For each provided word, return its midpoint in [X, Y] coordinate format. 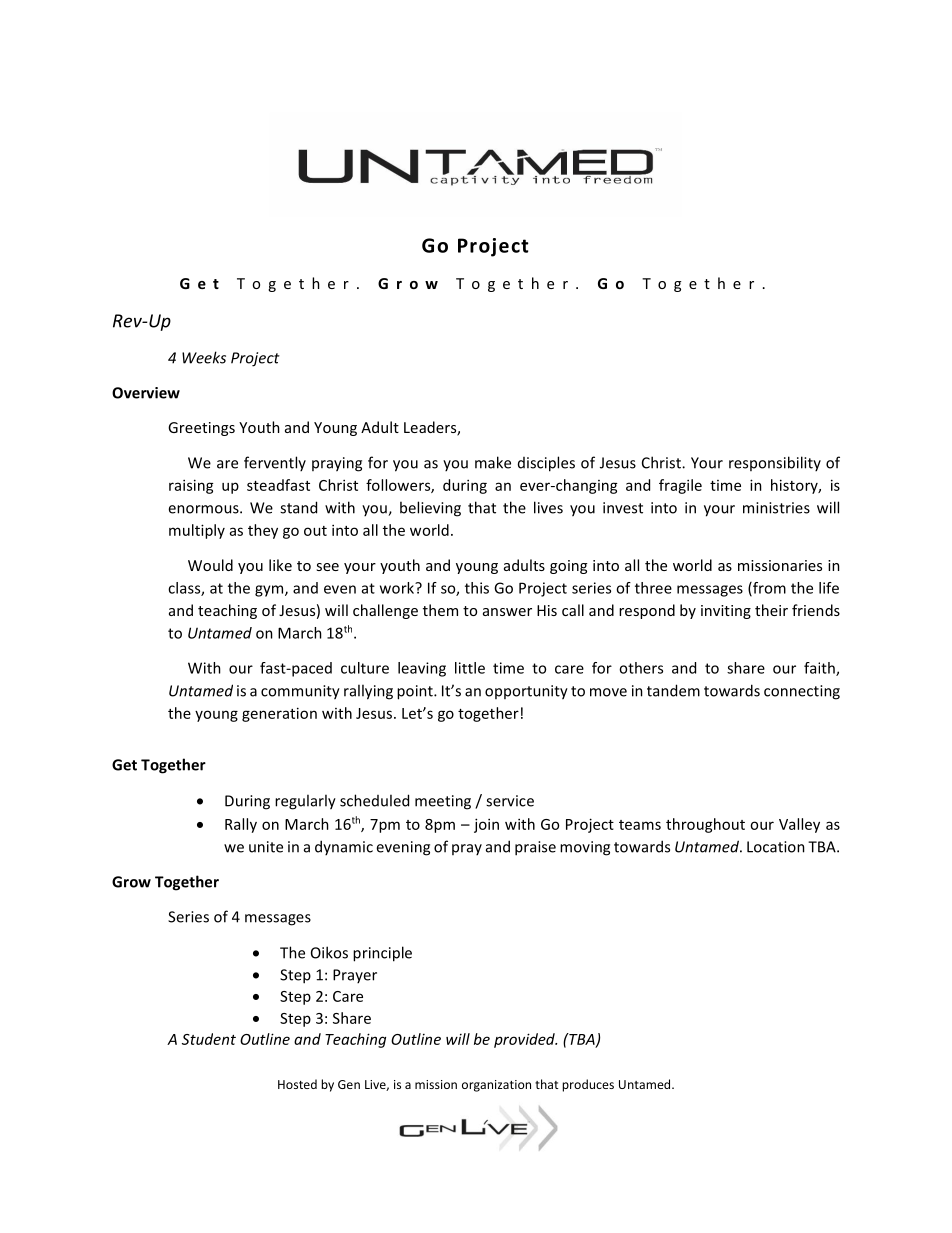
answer [507, 612]
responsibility [775, 463]
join [486, 825]
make [493, 462]
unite [266, 847]
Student [209, 1039]
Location [776, 847]
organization [496, 1086]
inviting [726, 612]
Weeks [204, 357]
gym [270, 591]
